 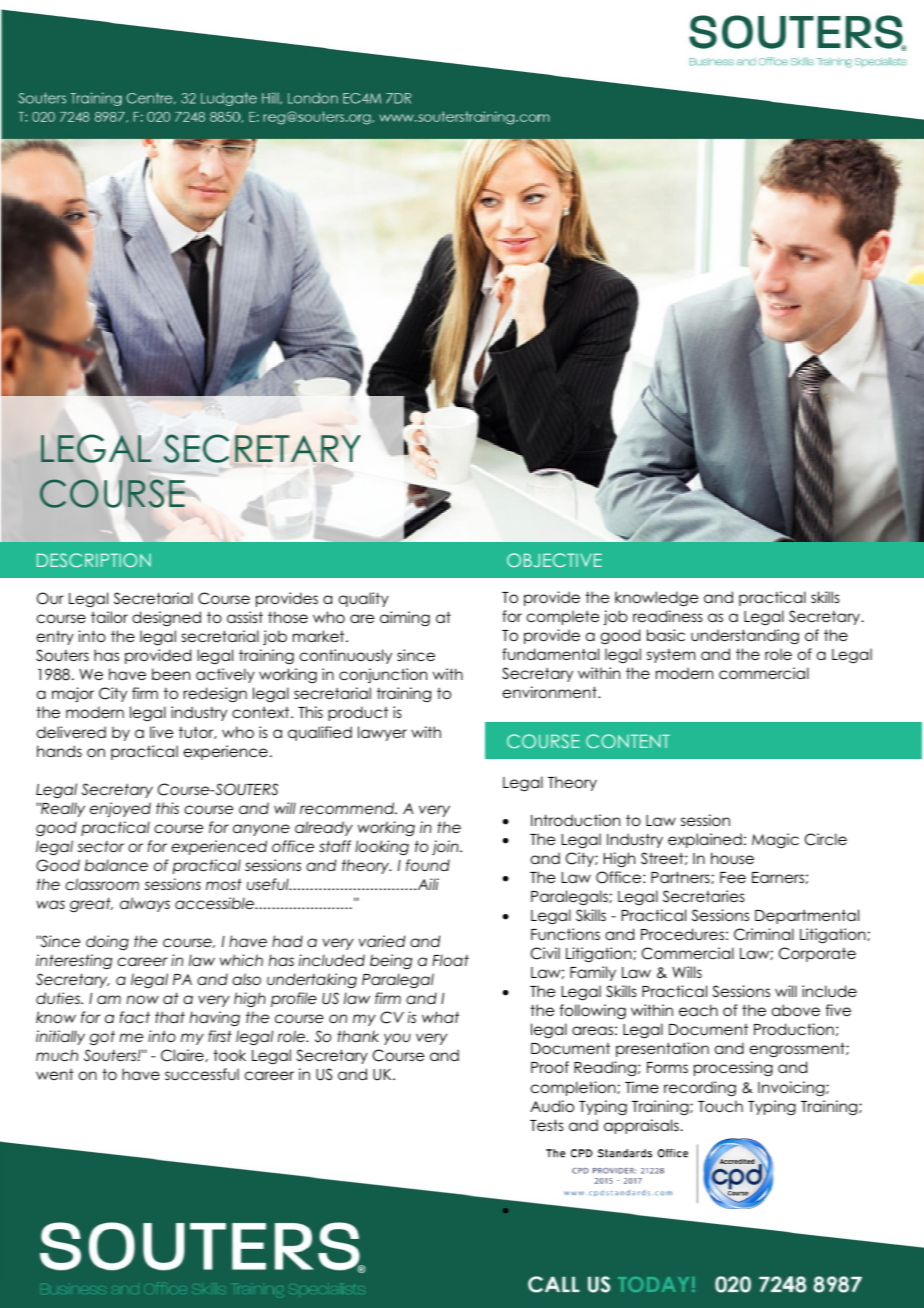 I want to click on doing, so click(x=107, y=942).
